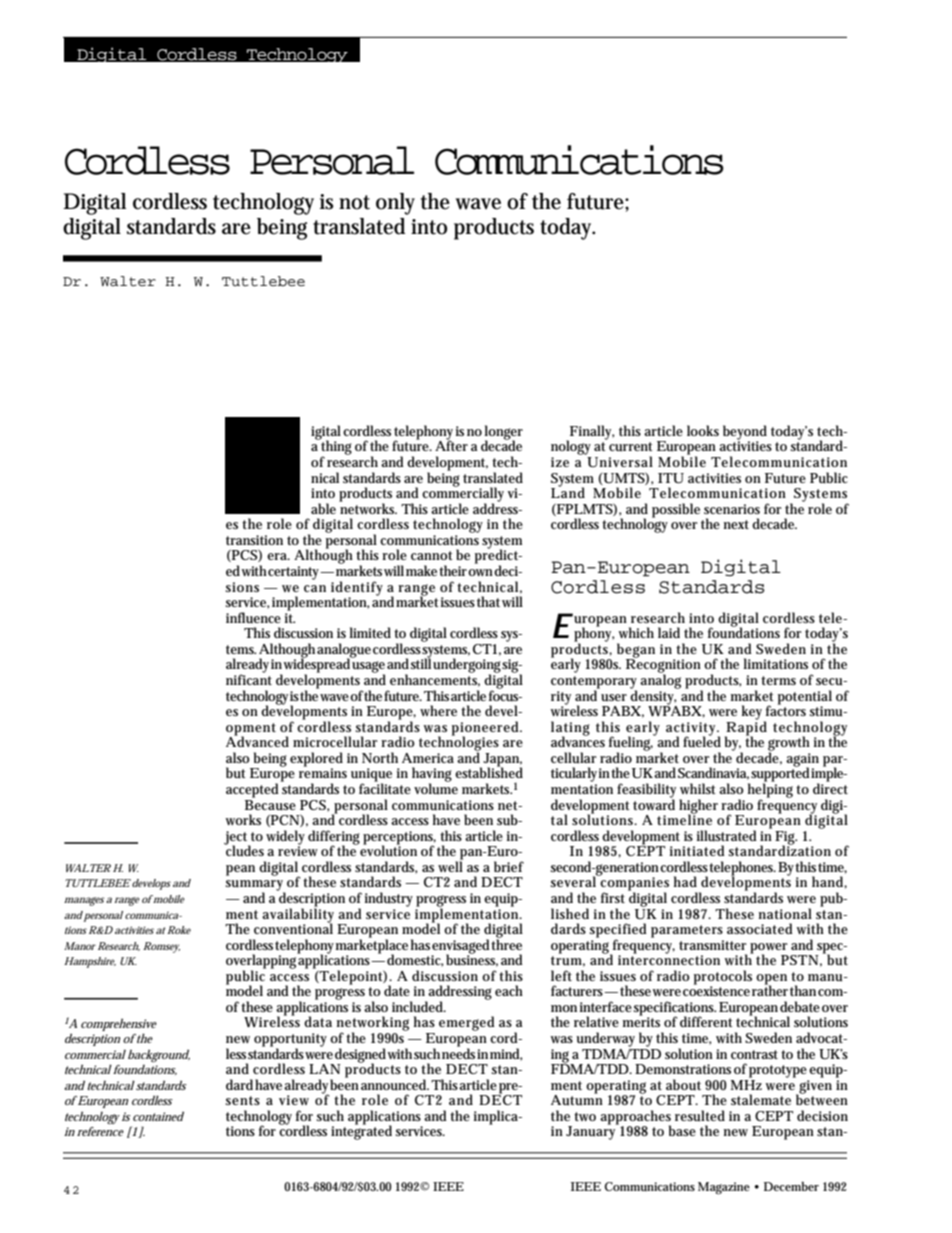  I want to click on influence, so click(253, 617).
